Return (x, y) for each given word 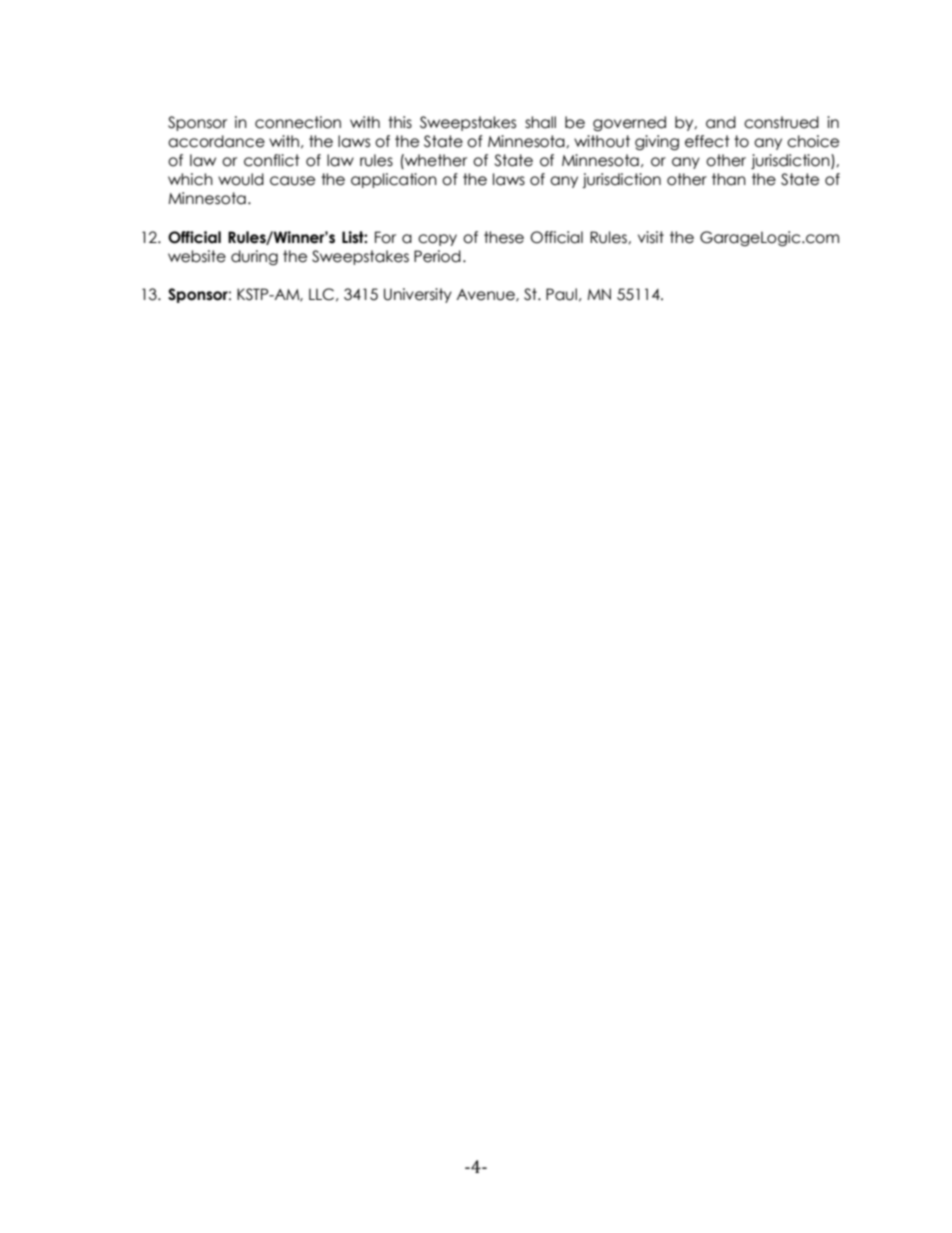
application (394, 180)
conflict (272, 160)
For (385, 237)
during (254, 257)
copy (437, 240)
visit (651, 237)
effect (707, 141)
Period (437, 256)
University (418, 295)
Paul (561, 294)
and (721, 122)
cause (292, 181)
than (729, 179)
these (504, 237)
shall (540, 122)
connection (298, 122)
